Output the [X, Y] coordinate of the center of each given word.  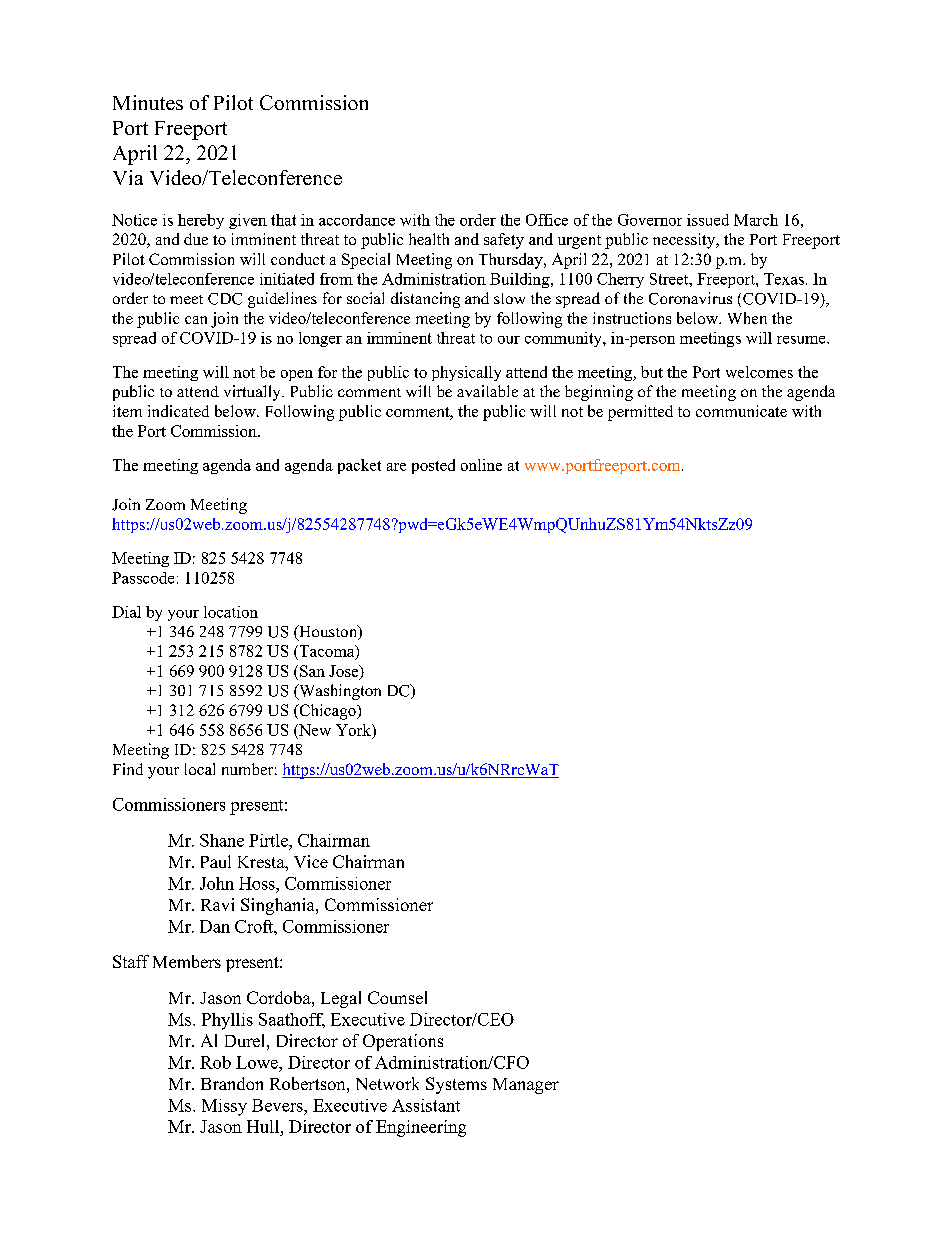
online [481, 465]
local [200, 769]
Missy [224, 1107]
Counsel [397, 997]
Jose [345, 672]
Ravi [217, 904]
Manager [526, 1086]
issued [708, 220]
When [747, 318]
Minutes [148, 102]
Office [547, 220]
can [196, 320]
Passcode [143, 578]
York [354, 730]
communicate [741, 411]
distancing [425, 300]
